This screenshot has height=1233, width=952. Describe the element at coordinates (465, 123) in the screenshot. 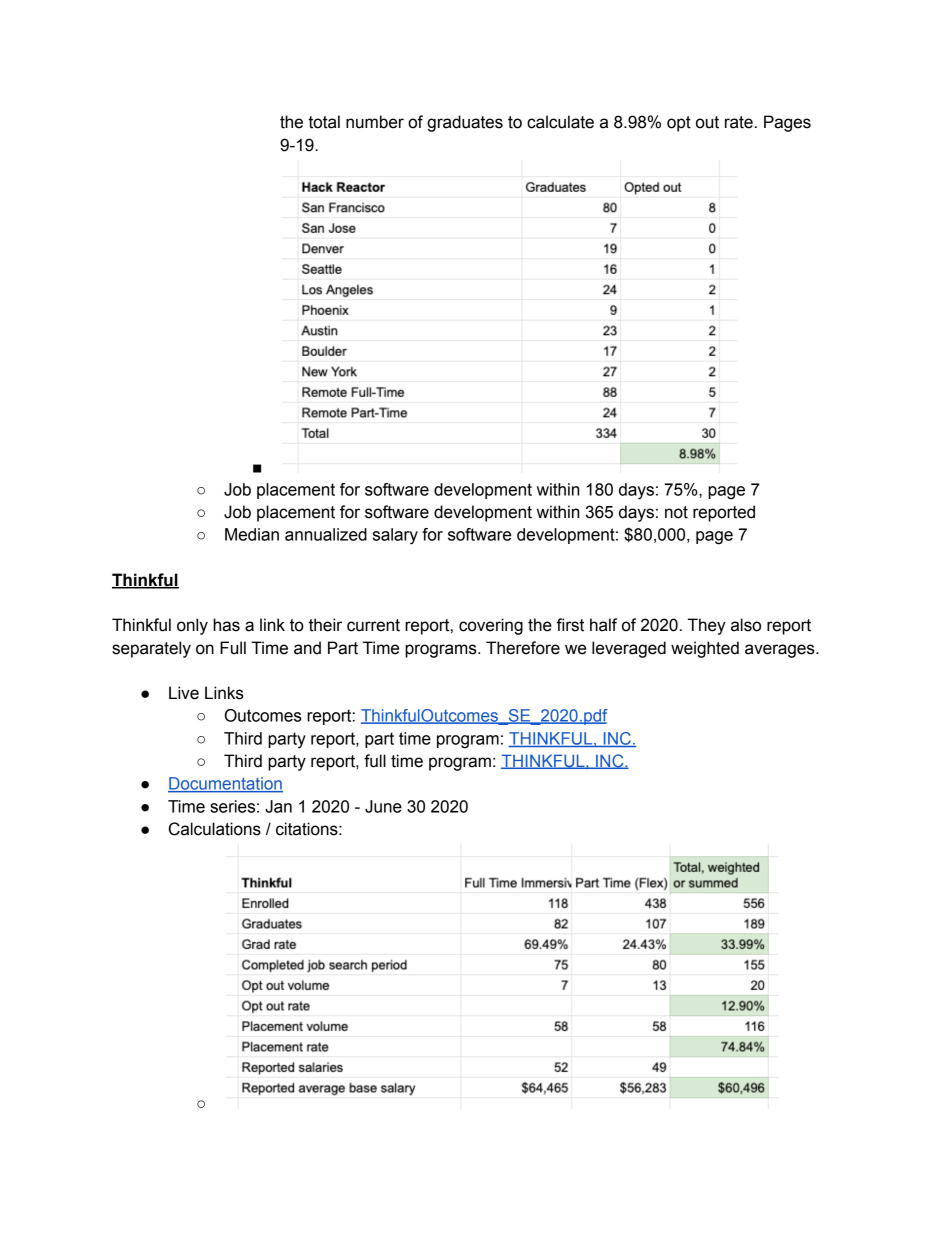

I see `graduates` at that location.
